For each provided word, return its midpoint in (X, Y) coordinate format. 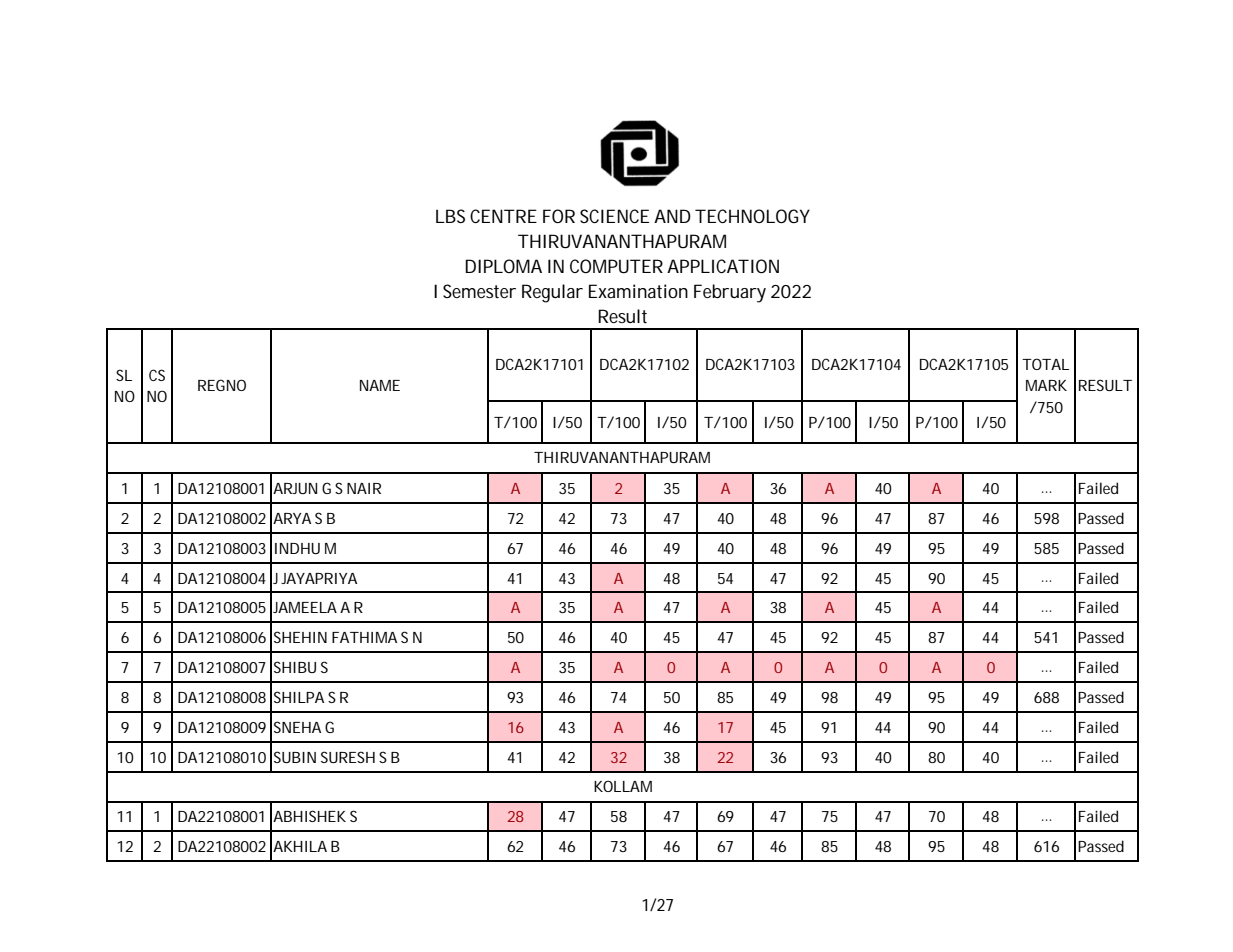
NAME (380, 385)
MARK (1046, 385)
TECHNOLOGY (752, 216)
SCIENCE (614, 216)
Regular (552, 293)
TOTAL (1045, 364)
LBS (450, 216)
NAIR (364, 488)
